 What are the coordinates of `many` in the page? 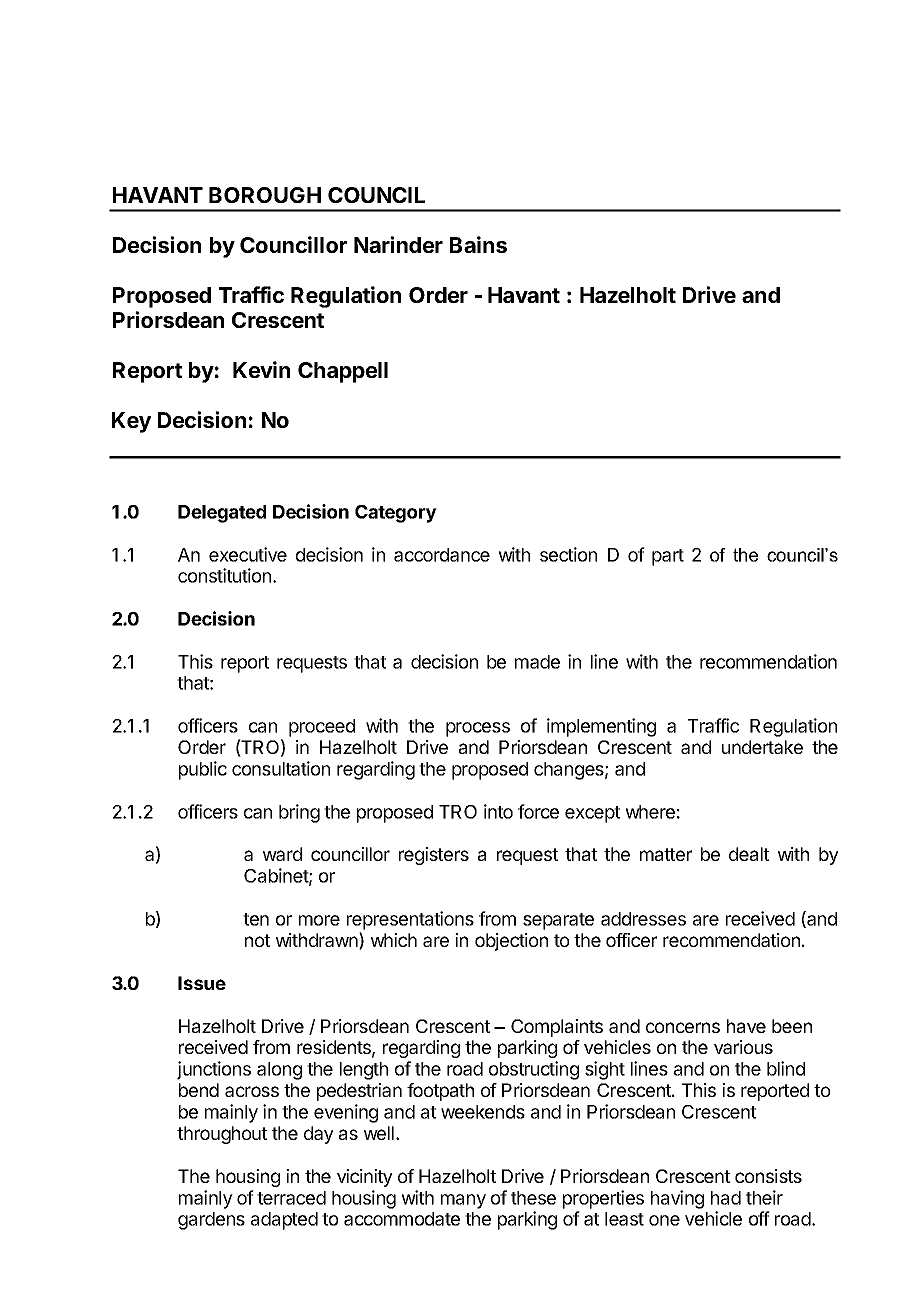 It's located at (463, 1201).
